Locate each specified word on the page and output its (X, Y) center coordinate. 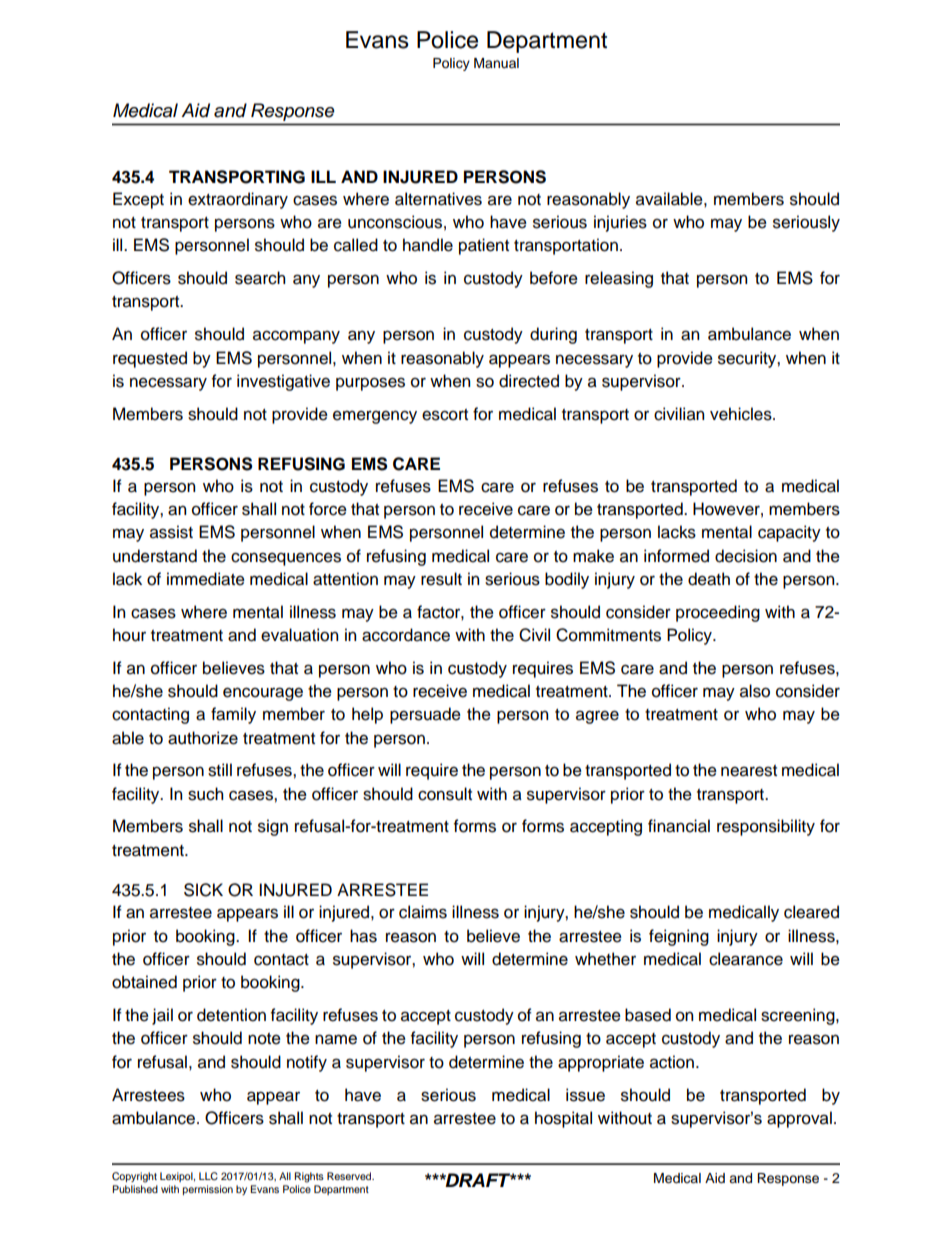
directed (529, 381)
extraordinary (238, 200)
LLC (208, 1176)
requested (150, 359)
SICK (203, 890)
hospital (563, 1119)
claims (423, 912)
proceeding (718, 613)
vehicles (742, 414)
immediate (206, 579)
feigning (679, 937)
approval (799, 1119)
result (441, 579)
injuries (620, 223)
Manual (496, 63)
